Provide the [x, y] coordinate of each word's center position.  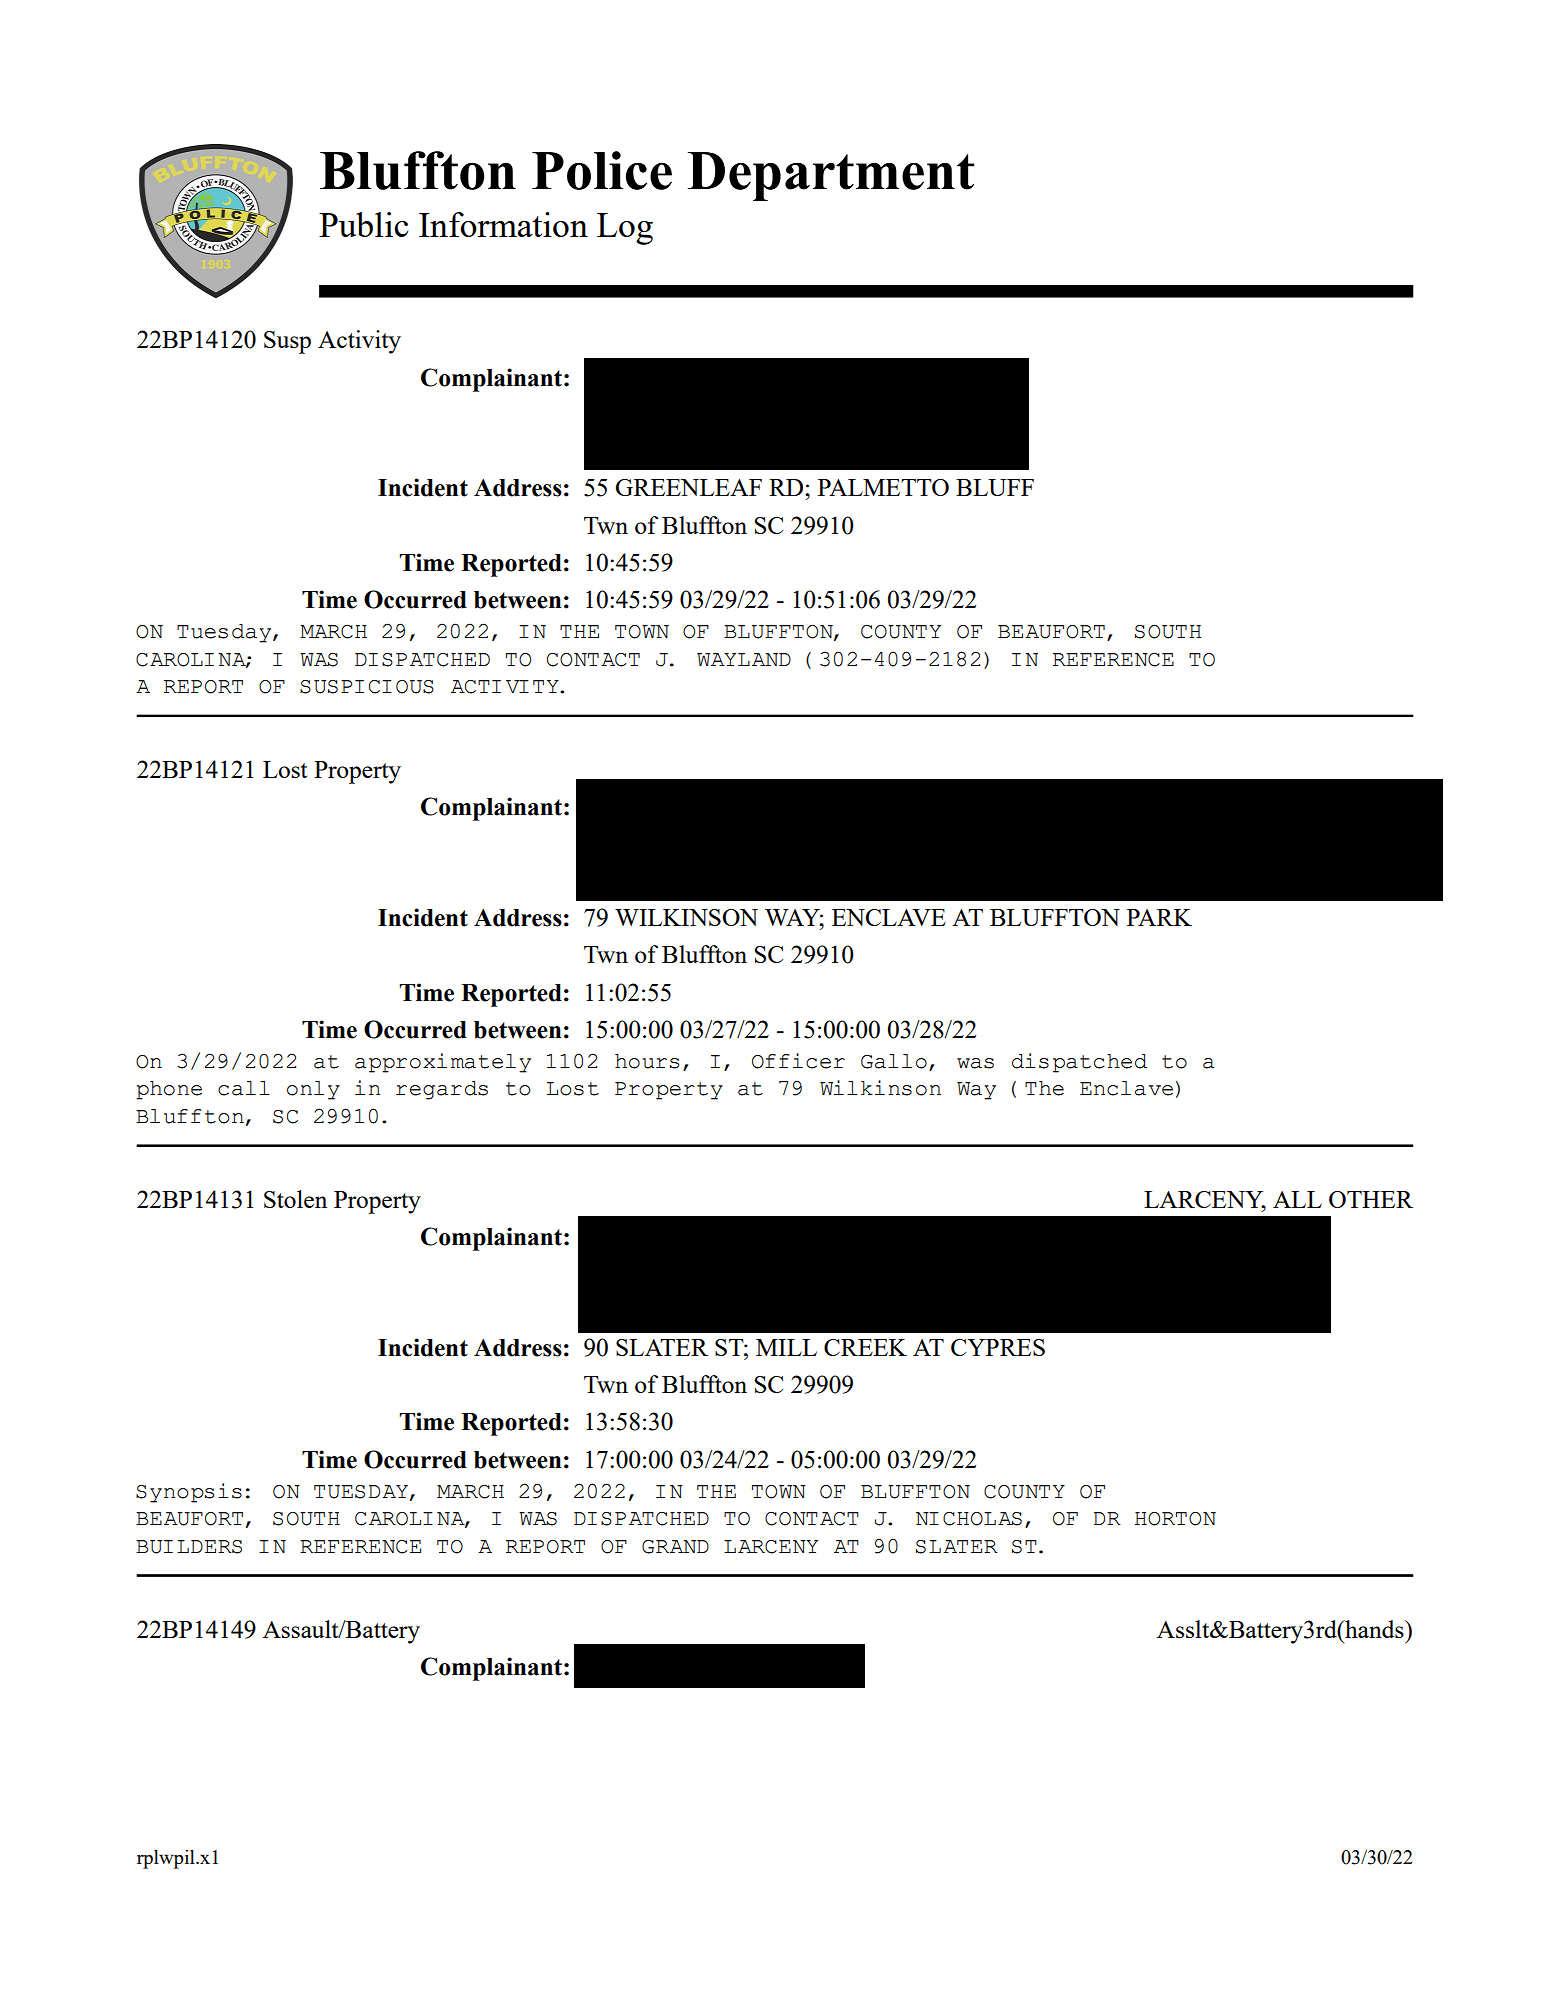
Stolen [295, 1199]
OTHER [1371, 1199]
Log [625, 229]
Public [363, 224]
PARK [1159, 917]
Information [503, 224]
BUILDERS [189, 1547]
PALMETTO [883, 487]
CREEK [865, 1347]
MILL [786, 1347]
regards [442, 1090]
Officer [798, 1061]
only [313, 1090]
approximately [443, 1063]
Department [831, 176]
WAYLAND [744, 659]
